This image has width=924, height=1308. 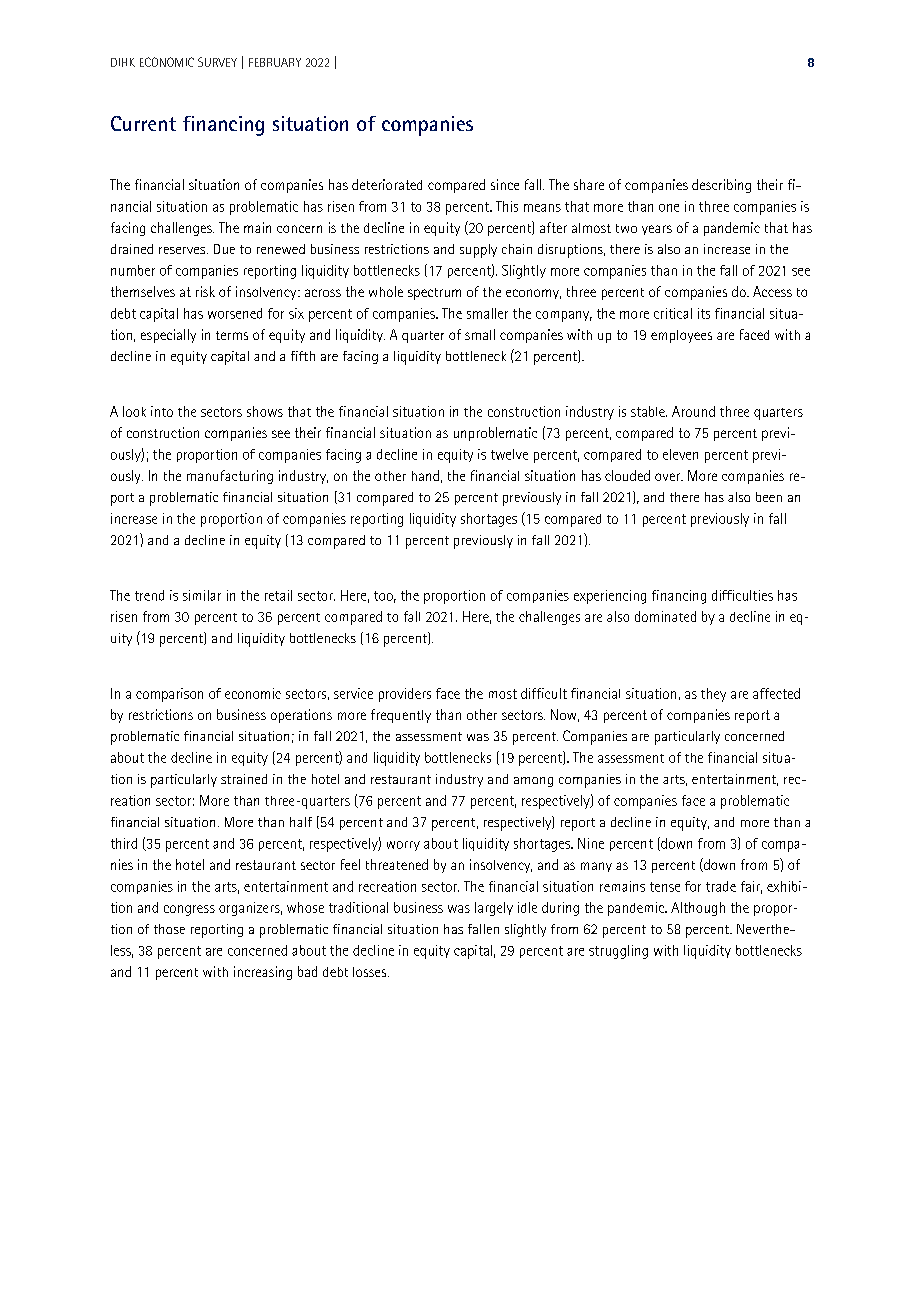 I want to click on describing, so click(x=721, y=186).
